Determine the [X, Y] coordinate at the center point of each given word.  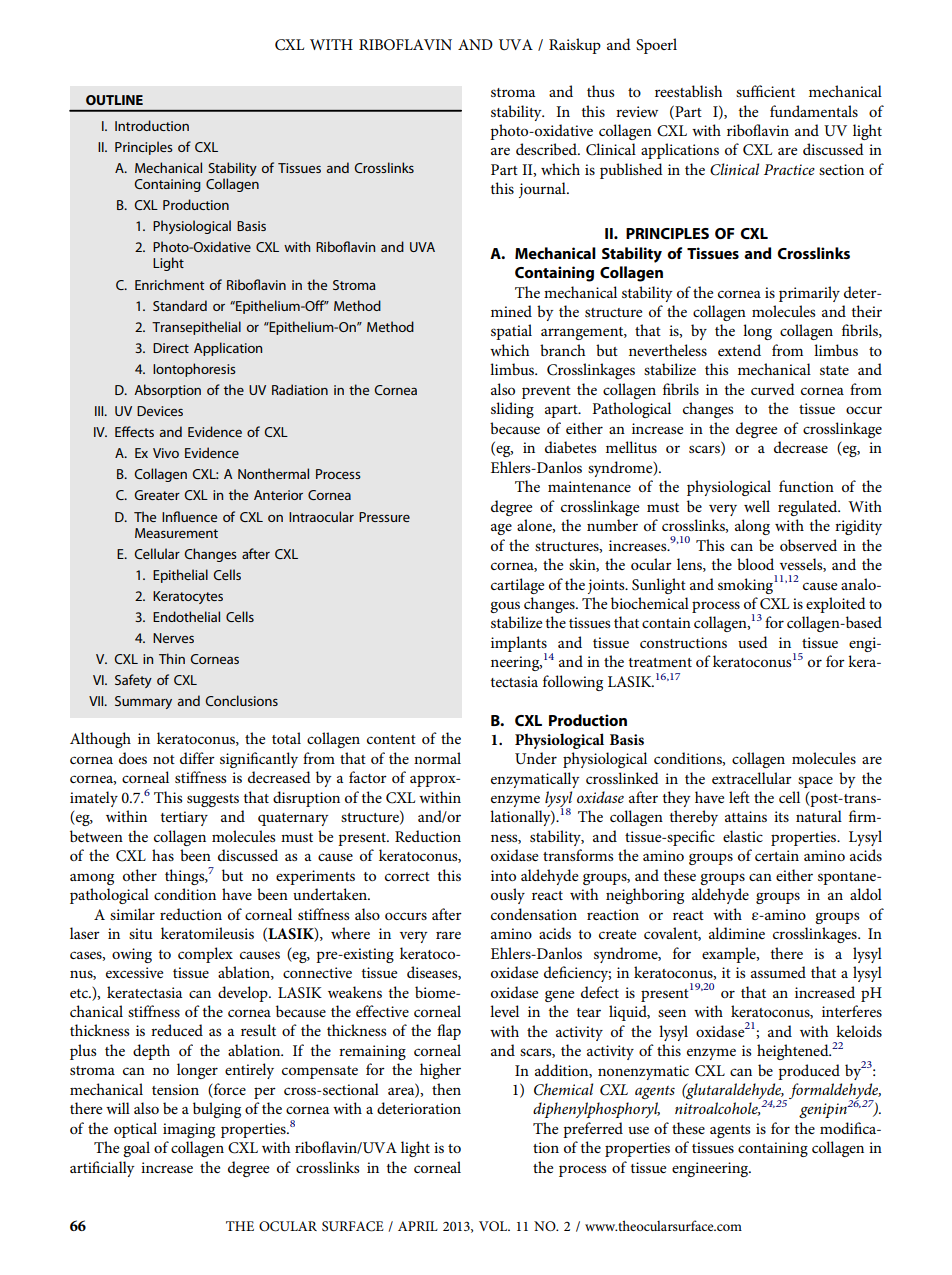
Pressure [384, 517]
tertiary [184, 818]
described [547, 149]
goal [136, 1149]
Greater [157, 495]
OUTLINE [114, 100]
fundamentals [814, 111]
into [503, 875]
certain [777, 855]
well [757, 506]
